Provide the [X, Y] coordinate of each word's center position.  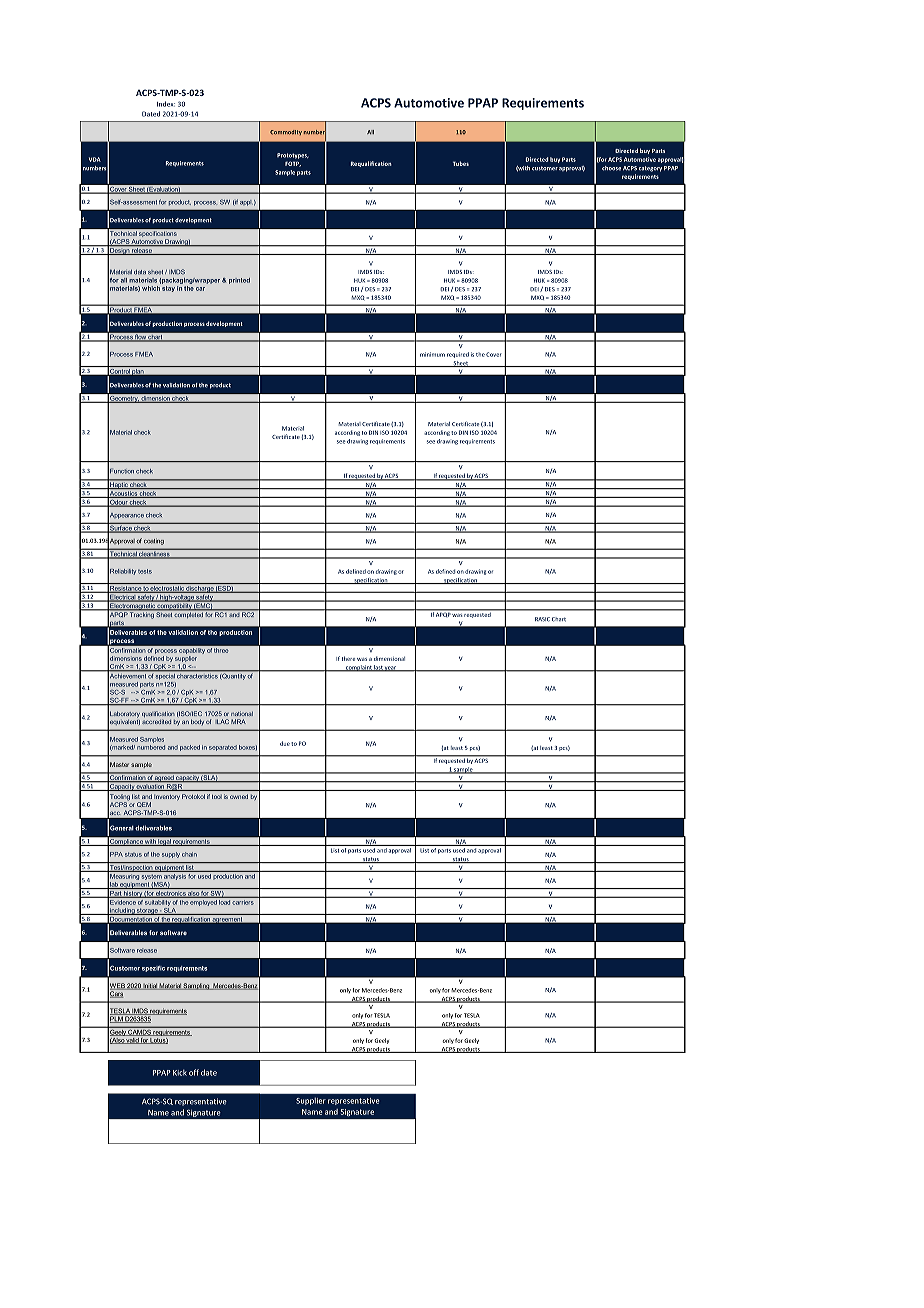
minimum [432, 354]
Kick [180, 1073]
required [458, 355]
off [194, 1072]
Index [166, 104]
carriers [243, 901]
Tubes [461, 163]
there [348, 658]
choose [611, 168]
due [285, 743]
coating [154, 542]
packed [190, 748]
